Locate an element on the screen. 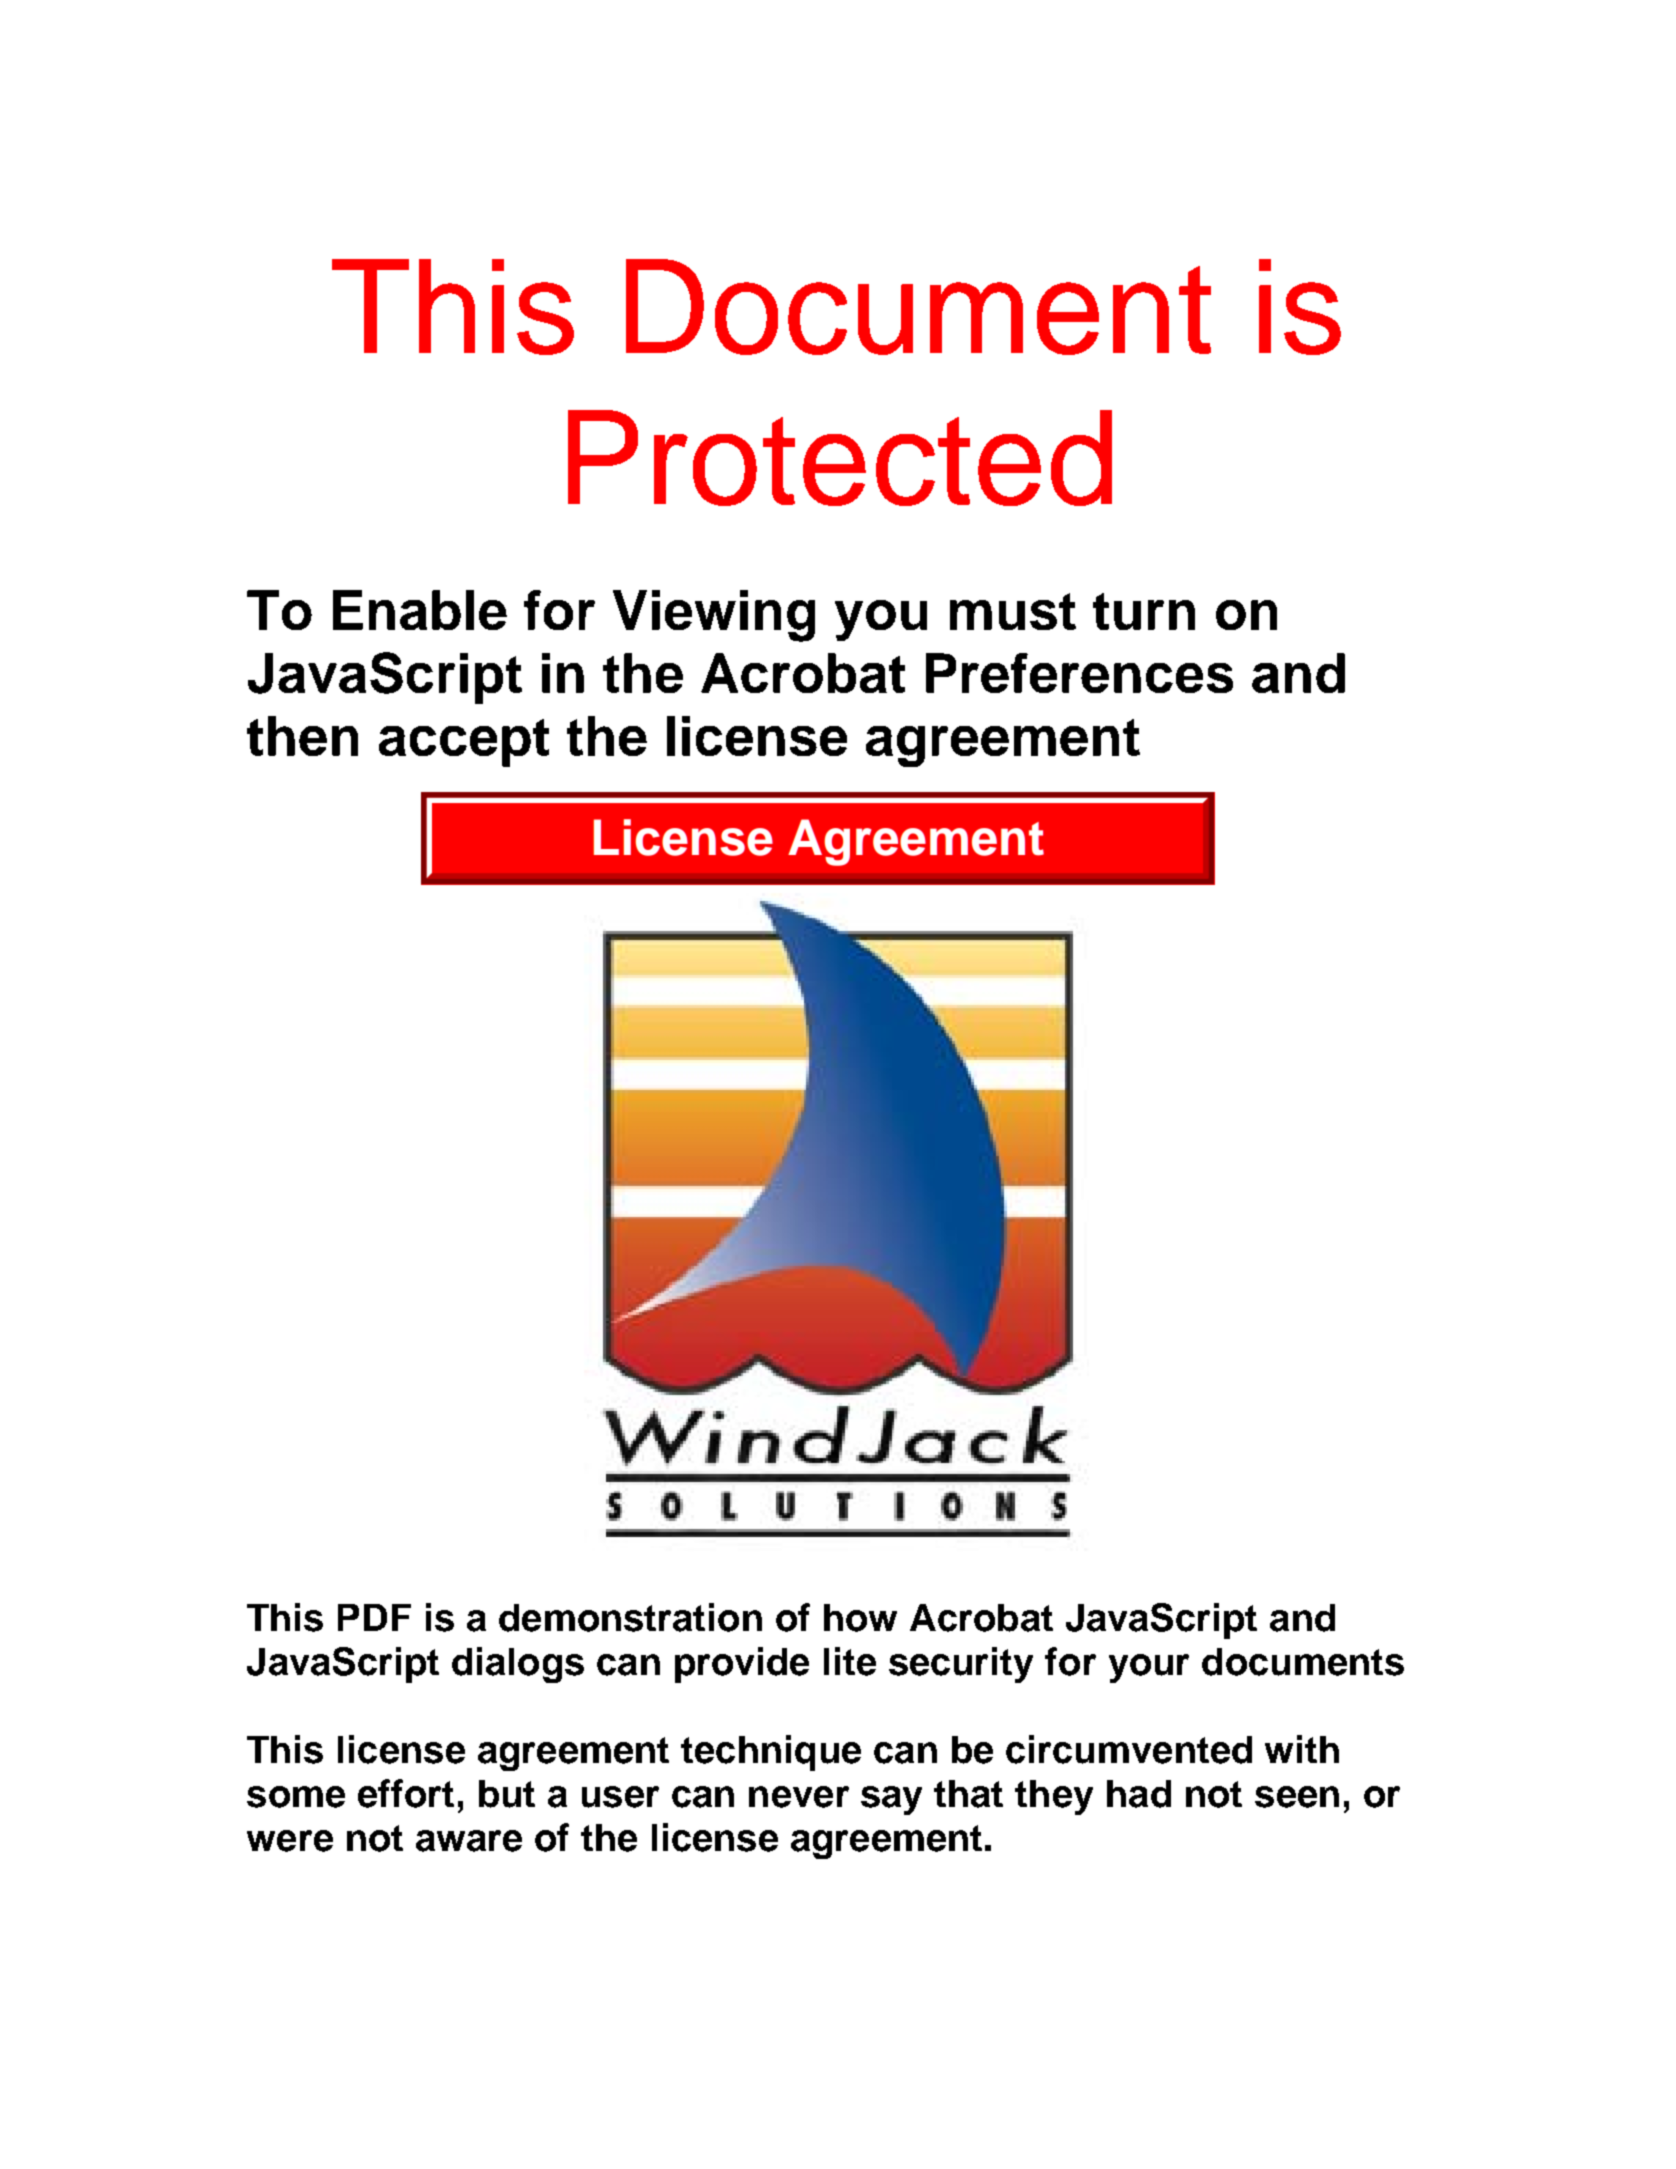 The image size is (1676, 2169). how is located at coordinates (860, 1618).
